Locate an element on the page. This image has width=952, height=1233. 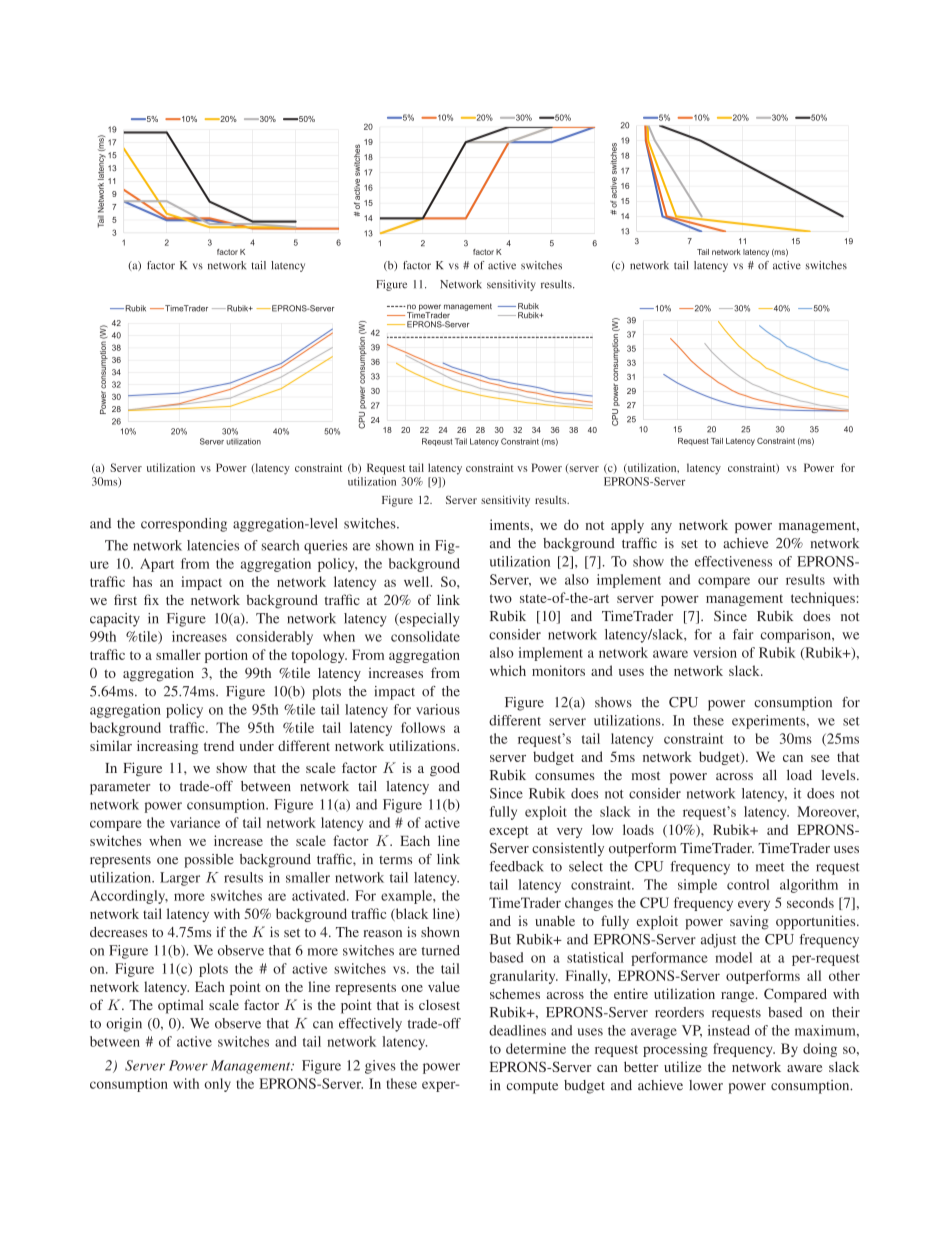
effectiveness is located at coordinates (733, 561).
